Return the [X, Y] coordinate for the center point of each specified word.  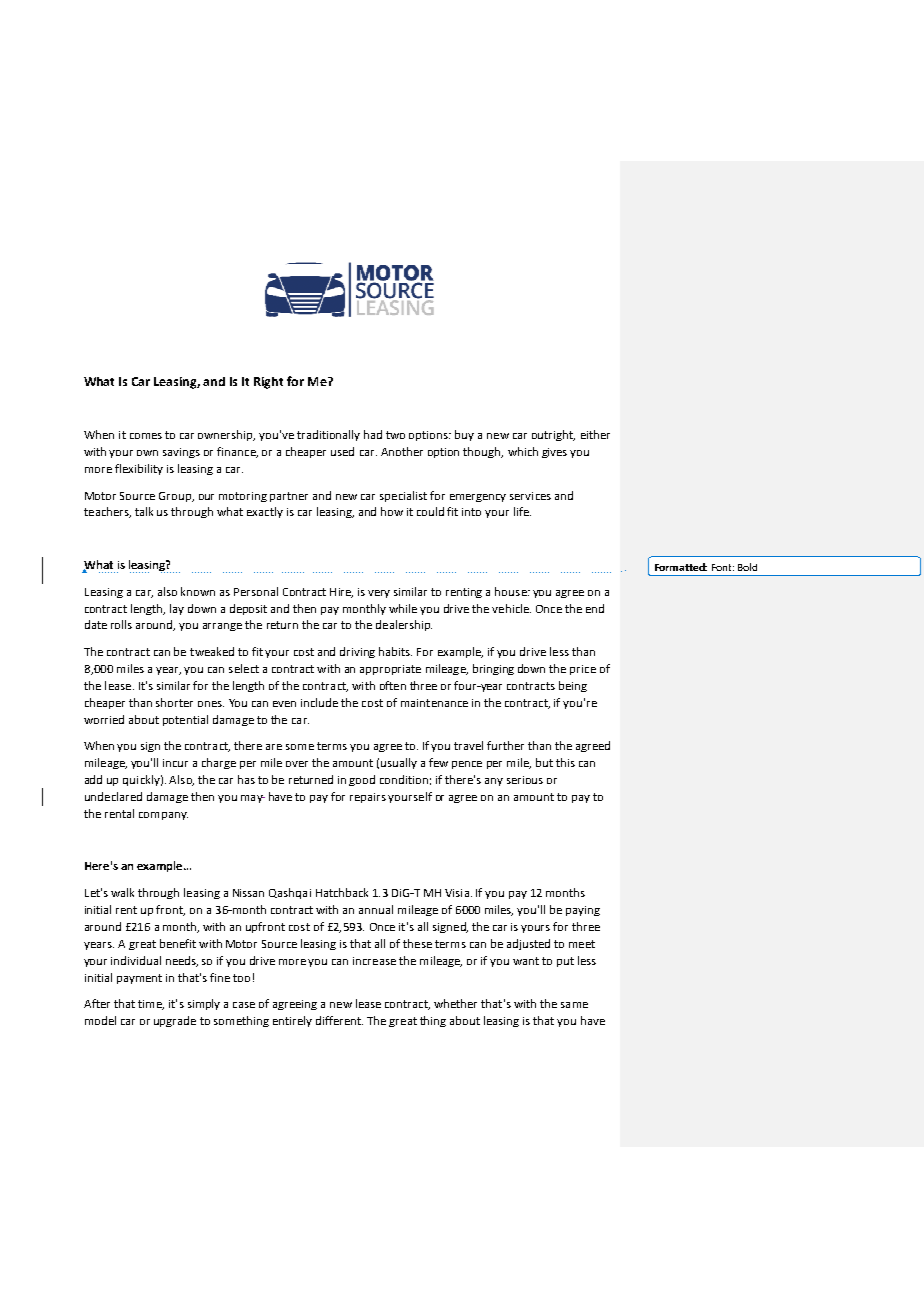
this [565, 762]
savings [181, 453]
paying [583, 911]
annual [376, 909]
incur [175, 763]
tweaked [212, 651]
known [198, 591]
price [583, 670]
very [379, 594]
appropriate [390, 670]
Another [402, 451]
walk [122, 892]
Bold [747, 567]
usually [399, 763]
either [595, 434]
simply [204, 1004]
